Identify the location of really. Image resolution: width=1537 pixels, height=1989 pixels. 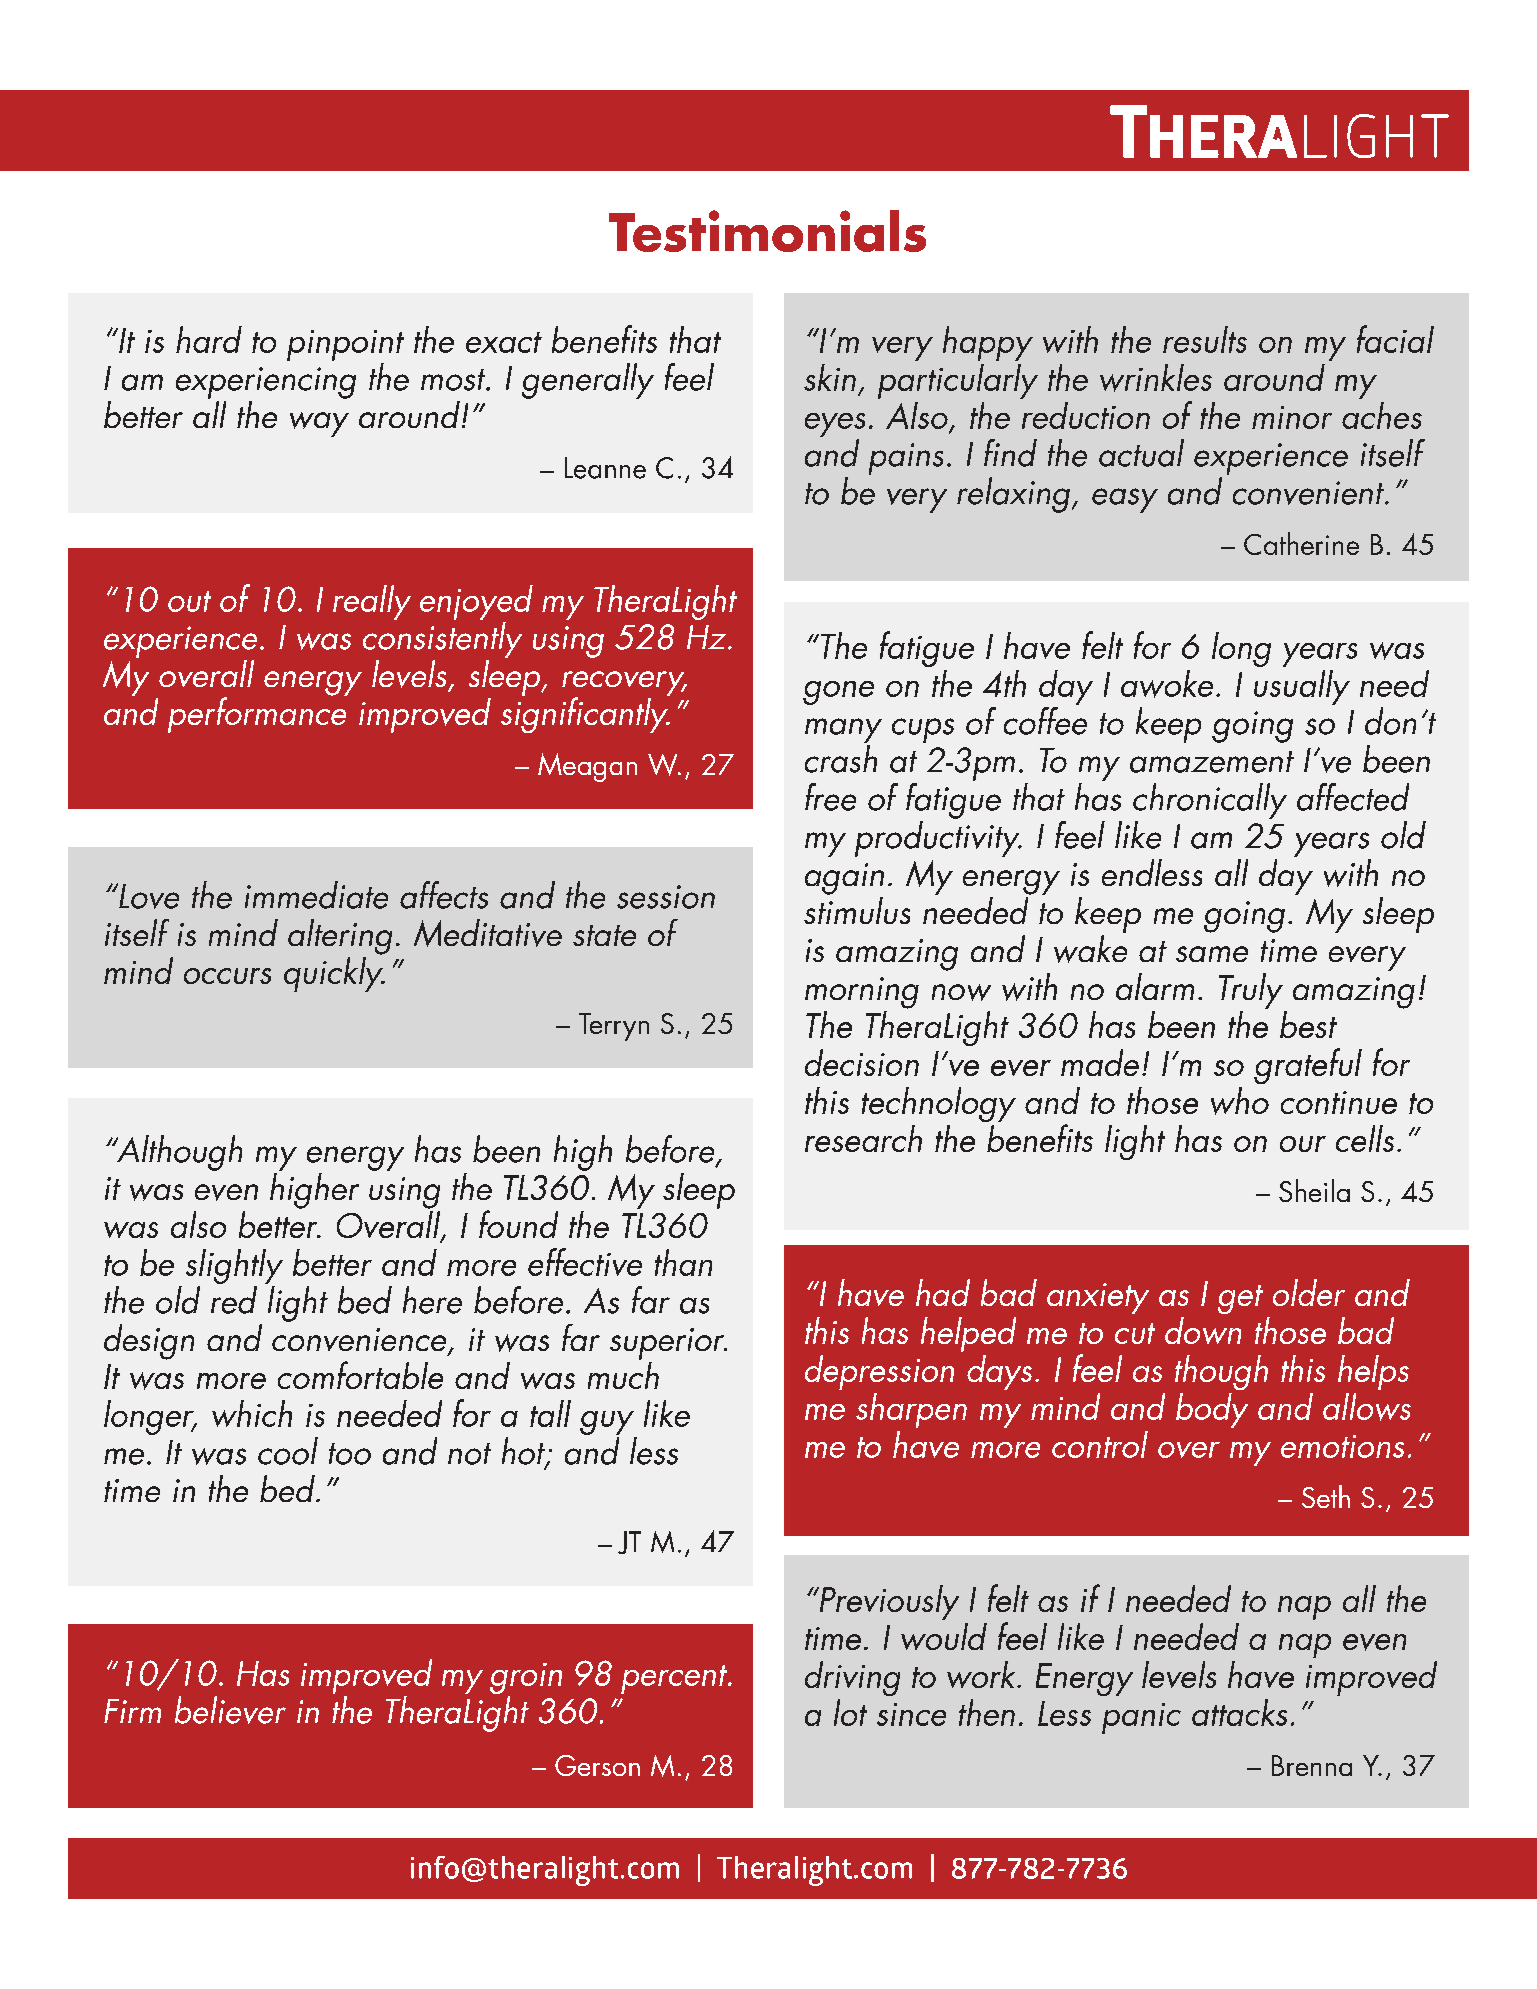
(372, 602).
